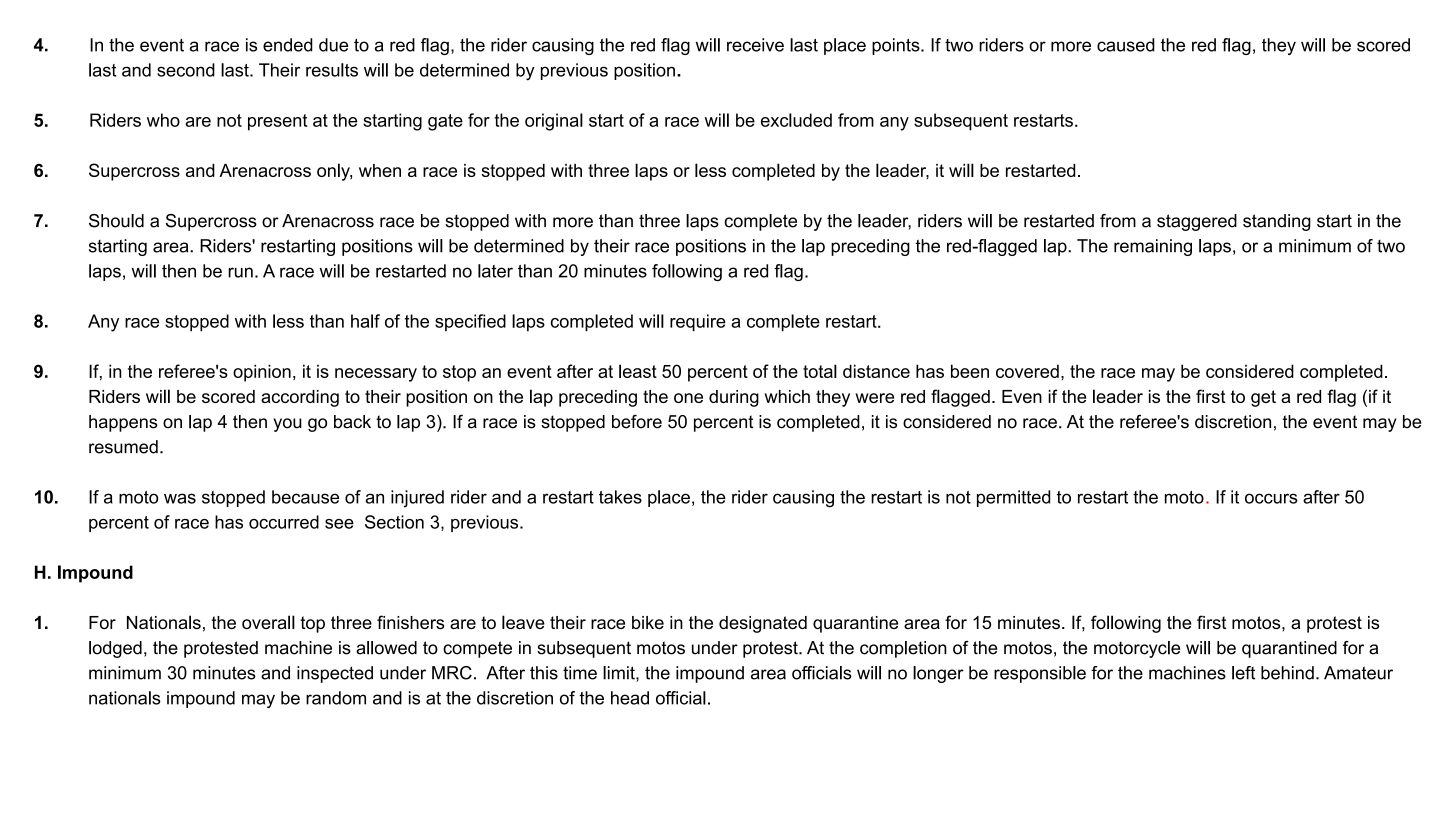 The height and width of the page is (819, 1456). What do you see at coordinates (332, 70) in the page?
I see `results` at bounding box center [332, 70].
